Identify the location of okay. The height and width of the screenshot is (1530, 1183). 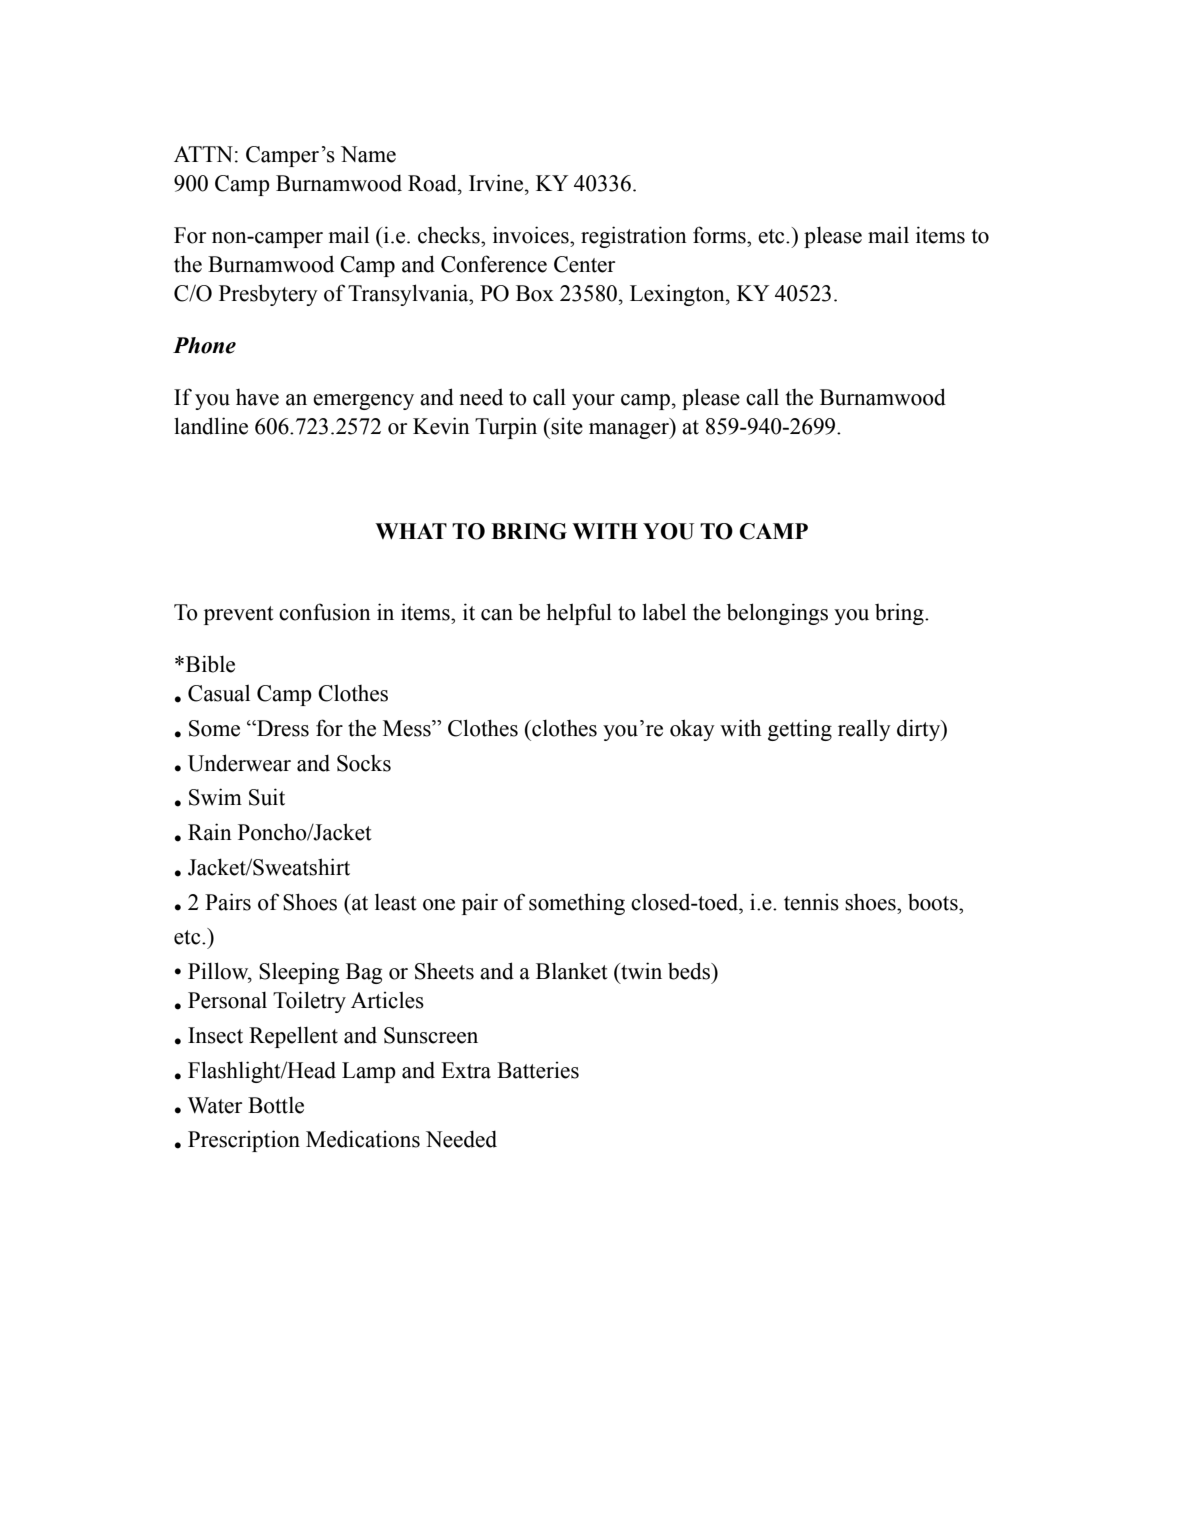
(692, 730).
